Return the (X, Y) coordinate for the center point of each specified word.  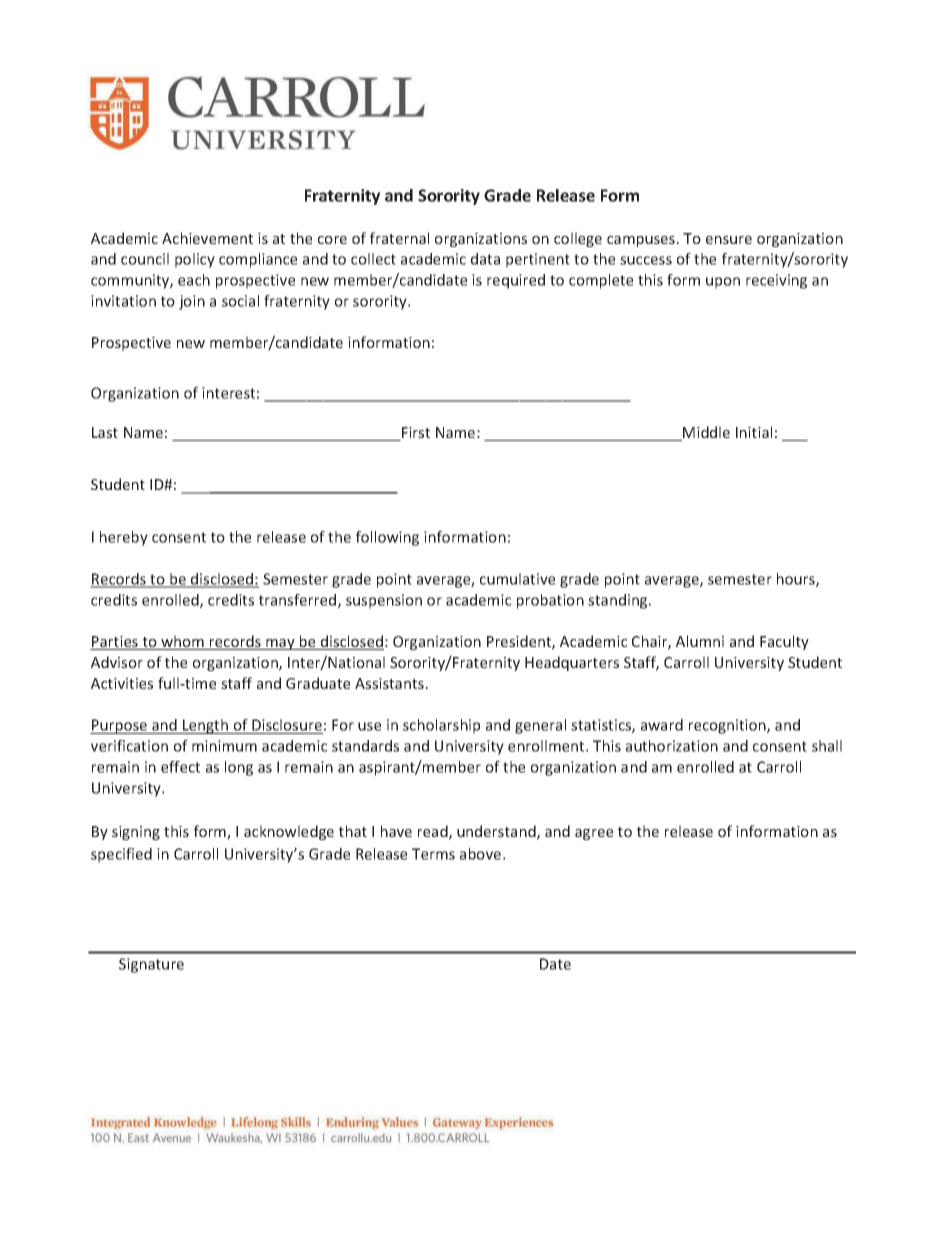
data (485, 259)
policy (195, 260)
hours (797, 580)
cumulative (517, 579)
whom (182, 642)
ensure (729, 240)
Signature (151, 965)
